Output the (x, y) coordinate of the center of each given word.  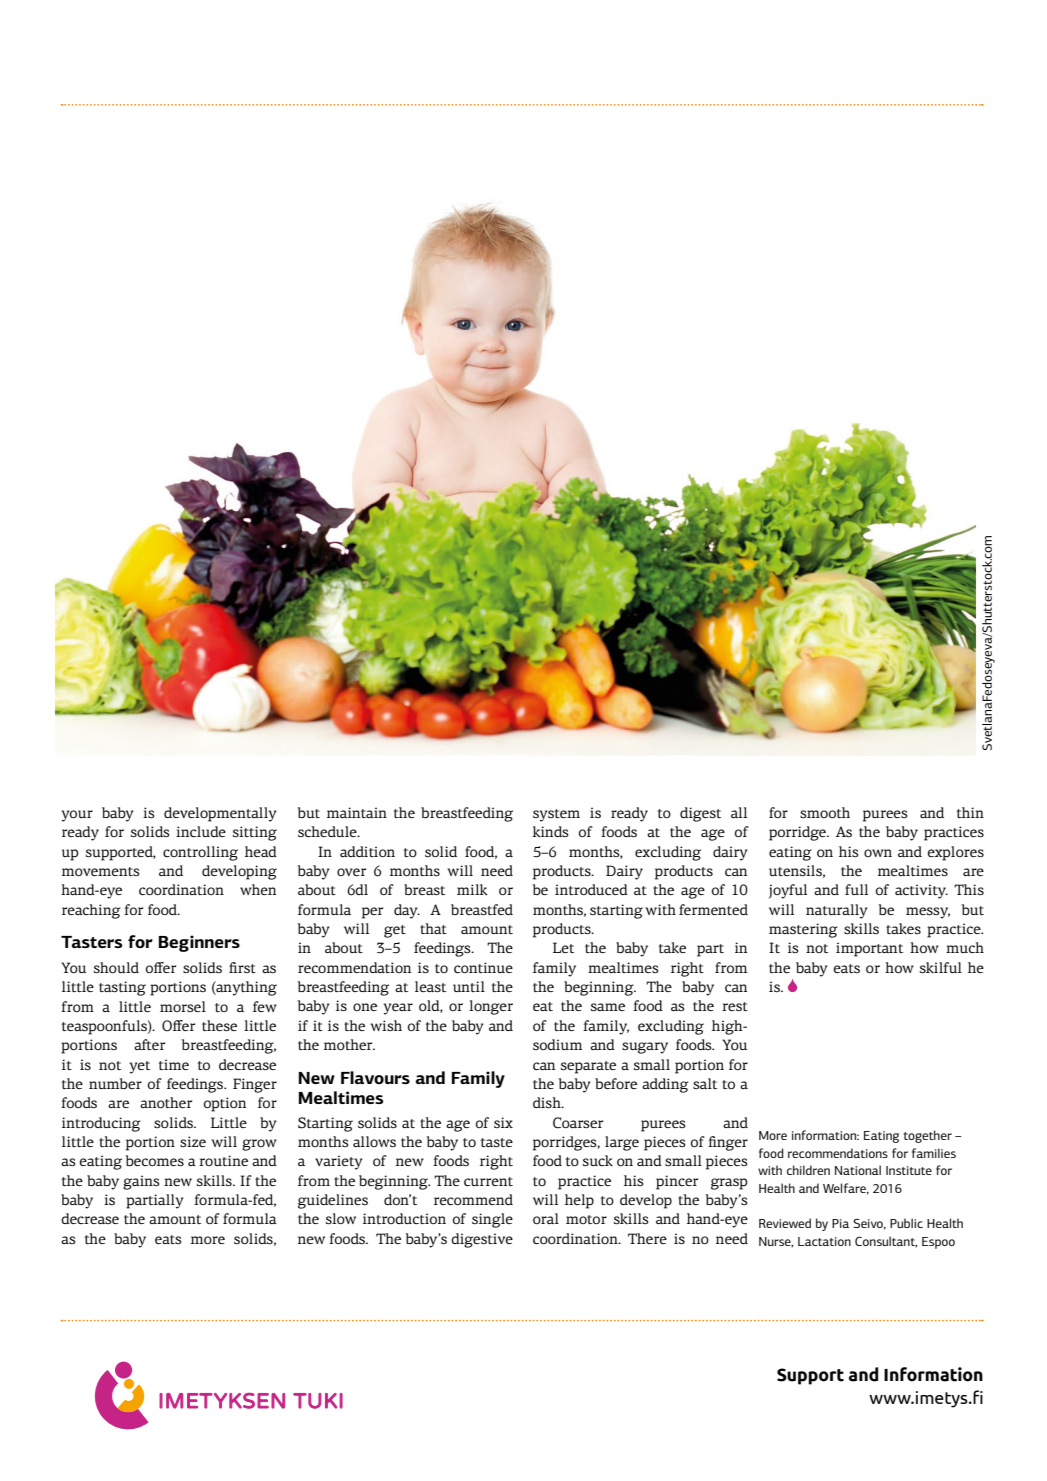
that (433, 928)
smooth (825, 812)
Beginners (199, 943)
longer (491, 1007)
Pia (840, 1223)
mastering (803, 930)
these (219, 1025)
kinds (550, 832)
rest (735, 1006)
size (193, 1141)
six (503, 1122)
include (201, 831)
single (492, 1220)
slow (341, 1218)
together (928, 1136)
